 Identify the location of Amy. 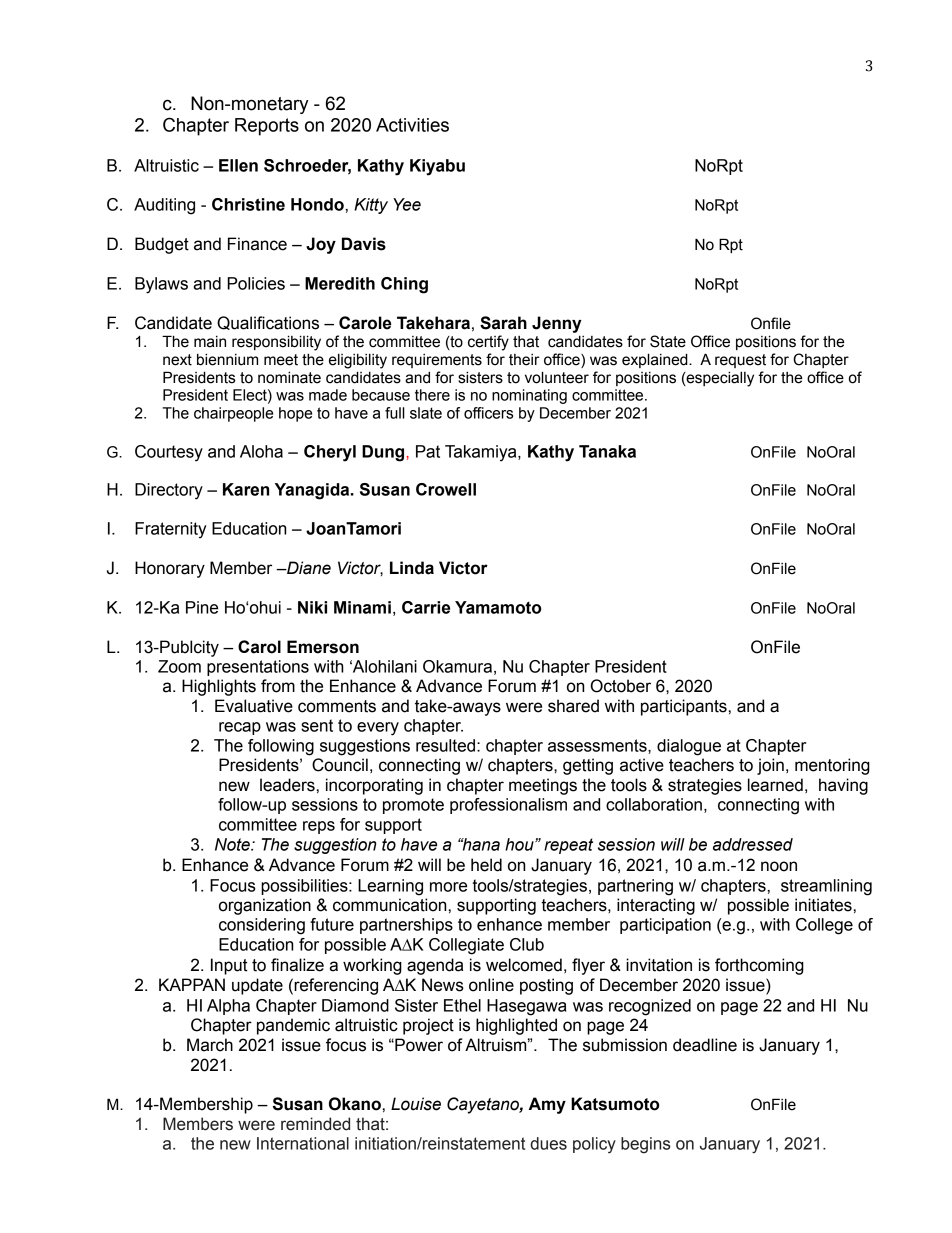
(547, 1105).
